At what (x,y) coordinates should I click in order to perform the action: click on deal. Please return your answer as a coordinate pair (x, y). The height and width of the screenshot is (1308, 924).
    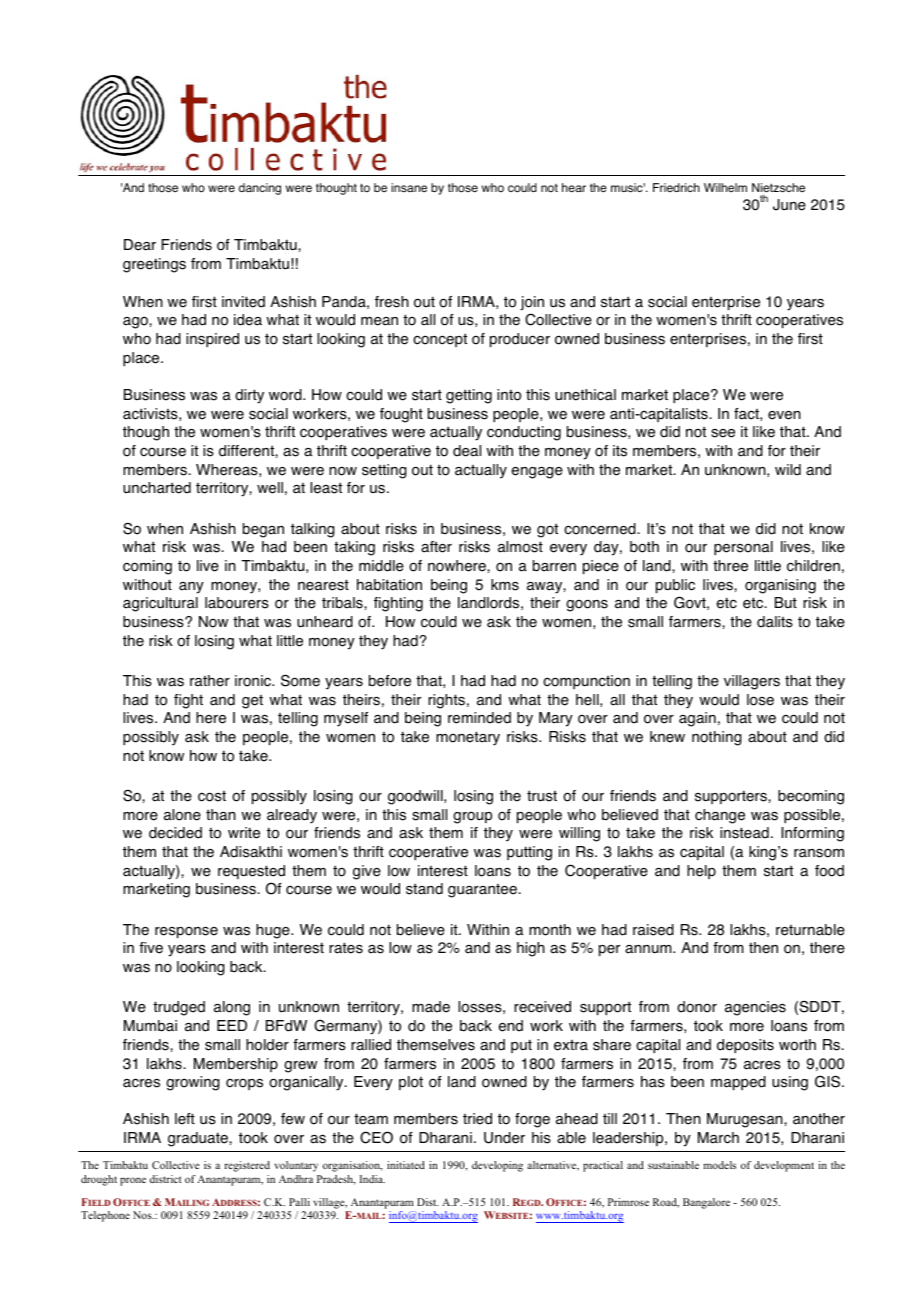
    Looking at the image, I should click on (467, 451).
